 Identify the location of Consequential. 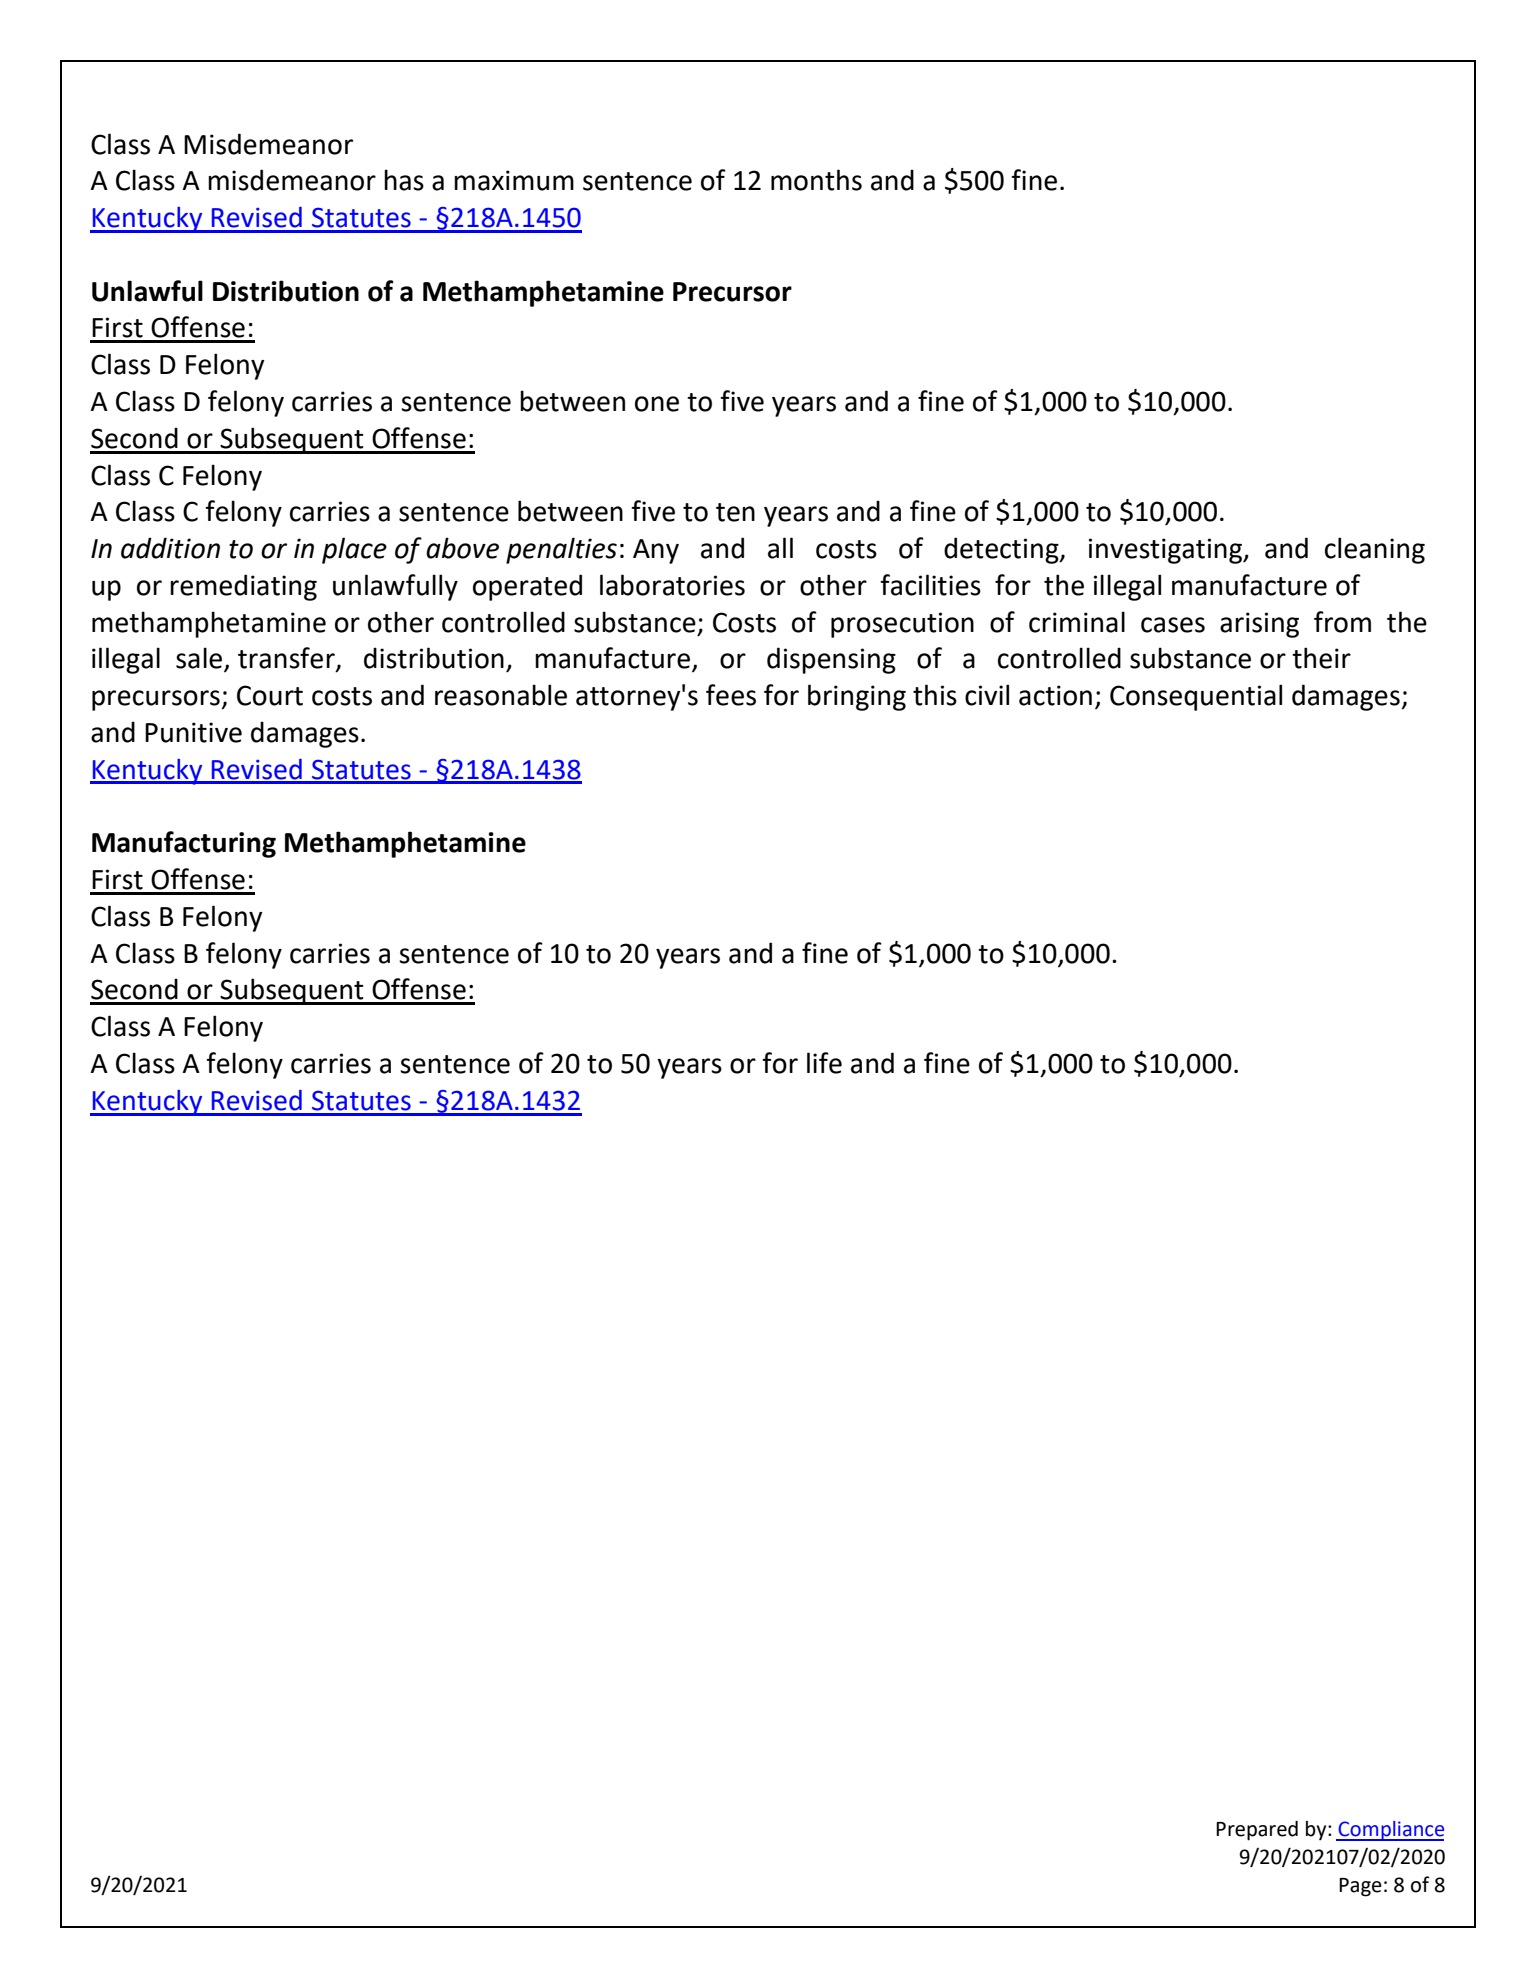
(1196, 697).
